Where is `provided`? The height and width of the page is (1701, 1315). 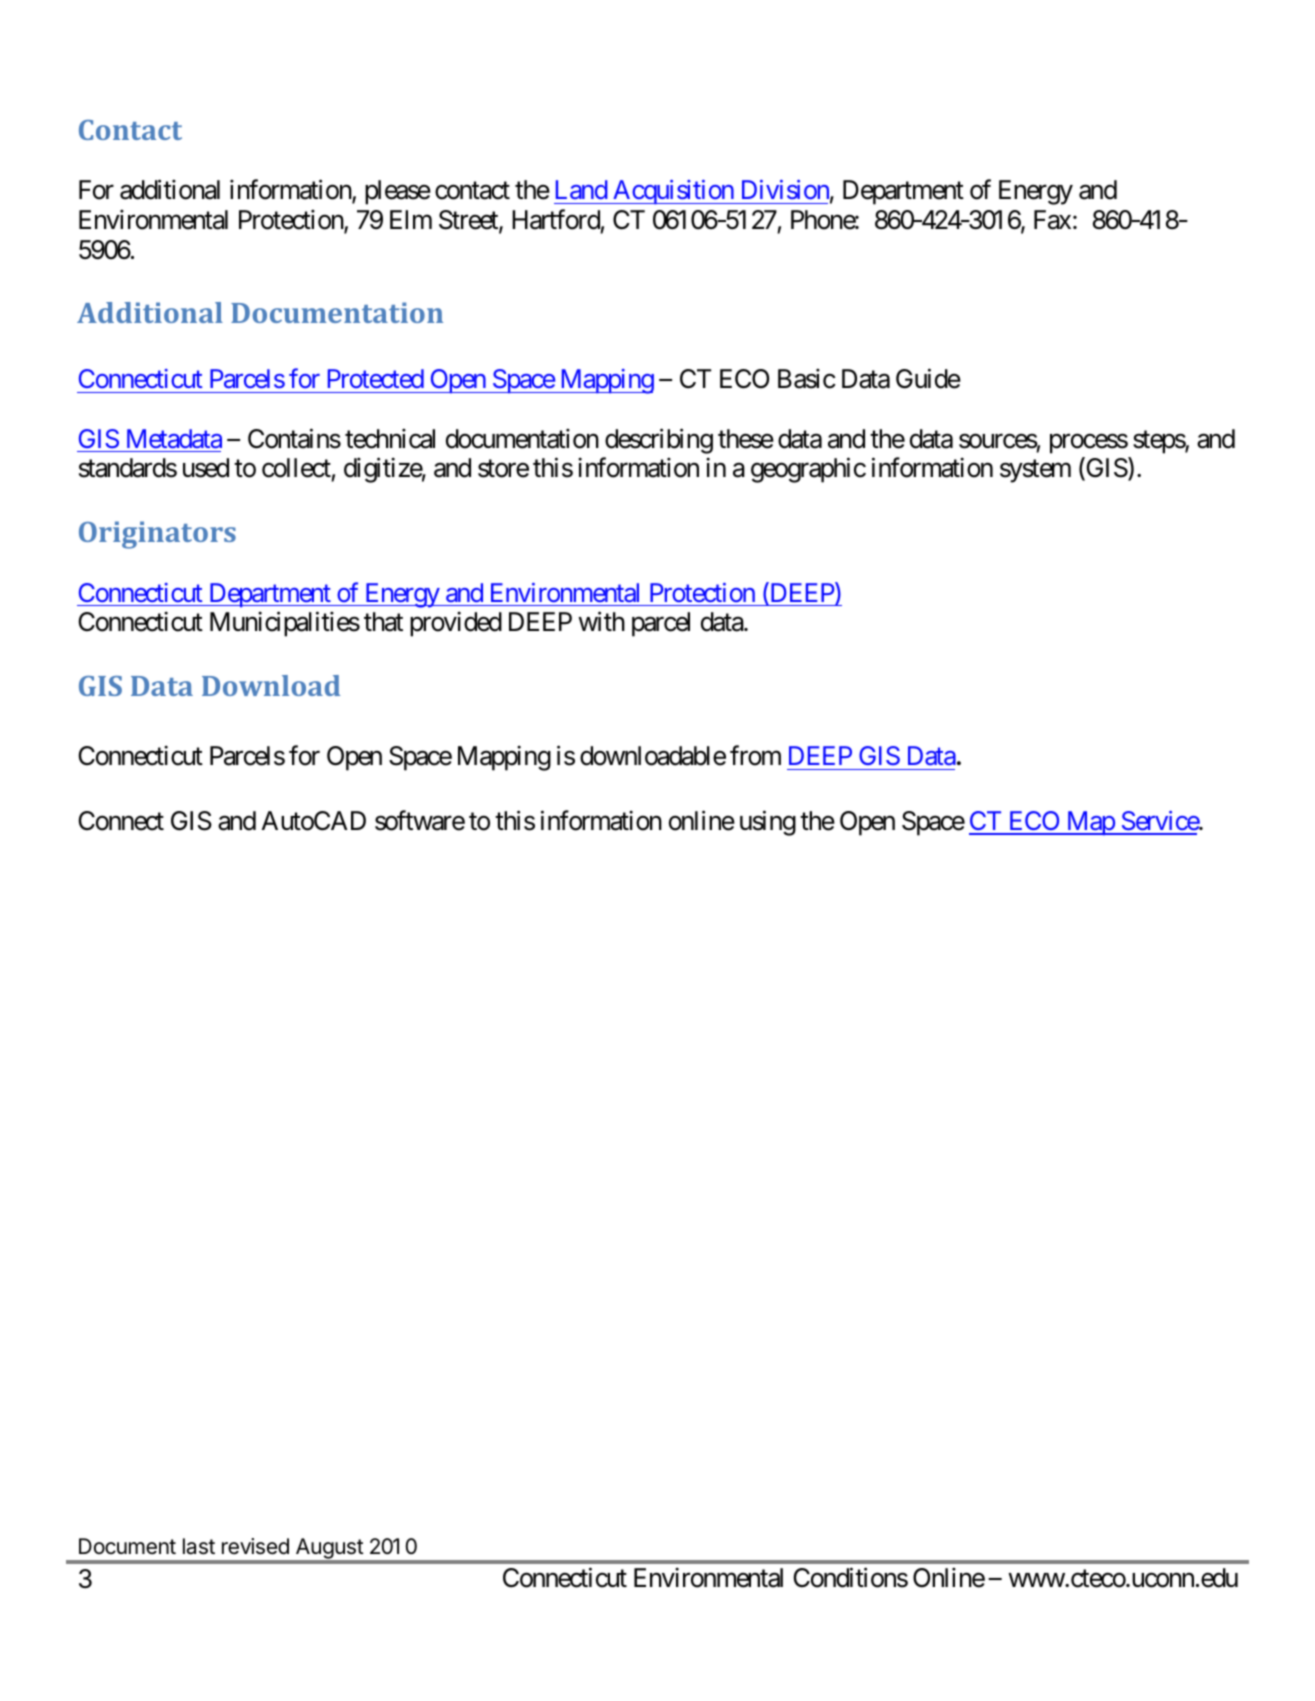 provided is located at coordinates (456, 624).
